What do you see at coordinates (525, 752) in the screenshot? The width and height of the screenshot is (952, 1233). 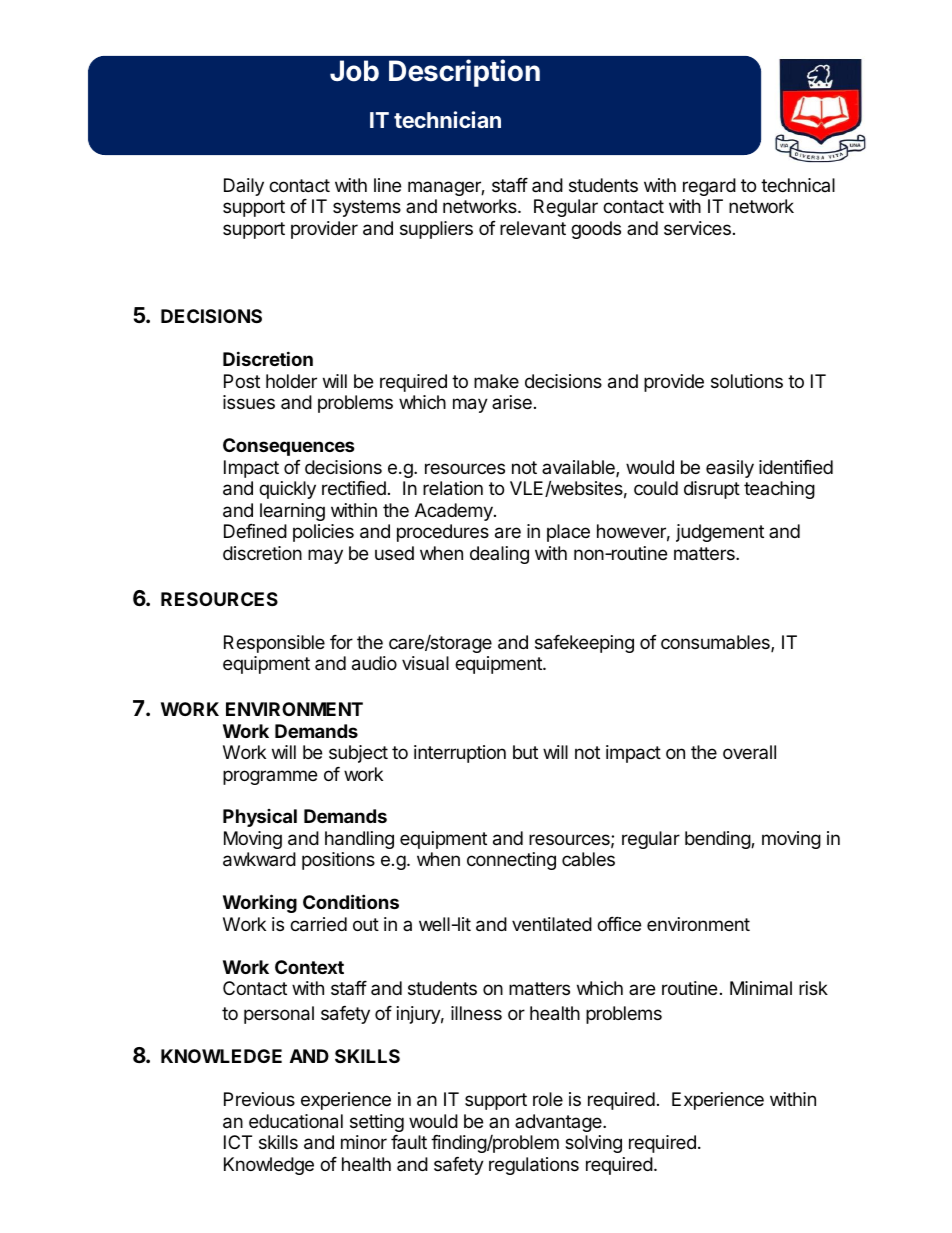 I see `but` at bounding box center [525, 752].
